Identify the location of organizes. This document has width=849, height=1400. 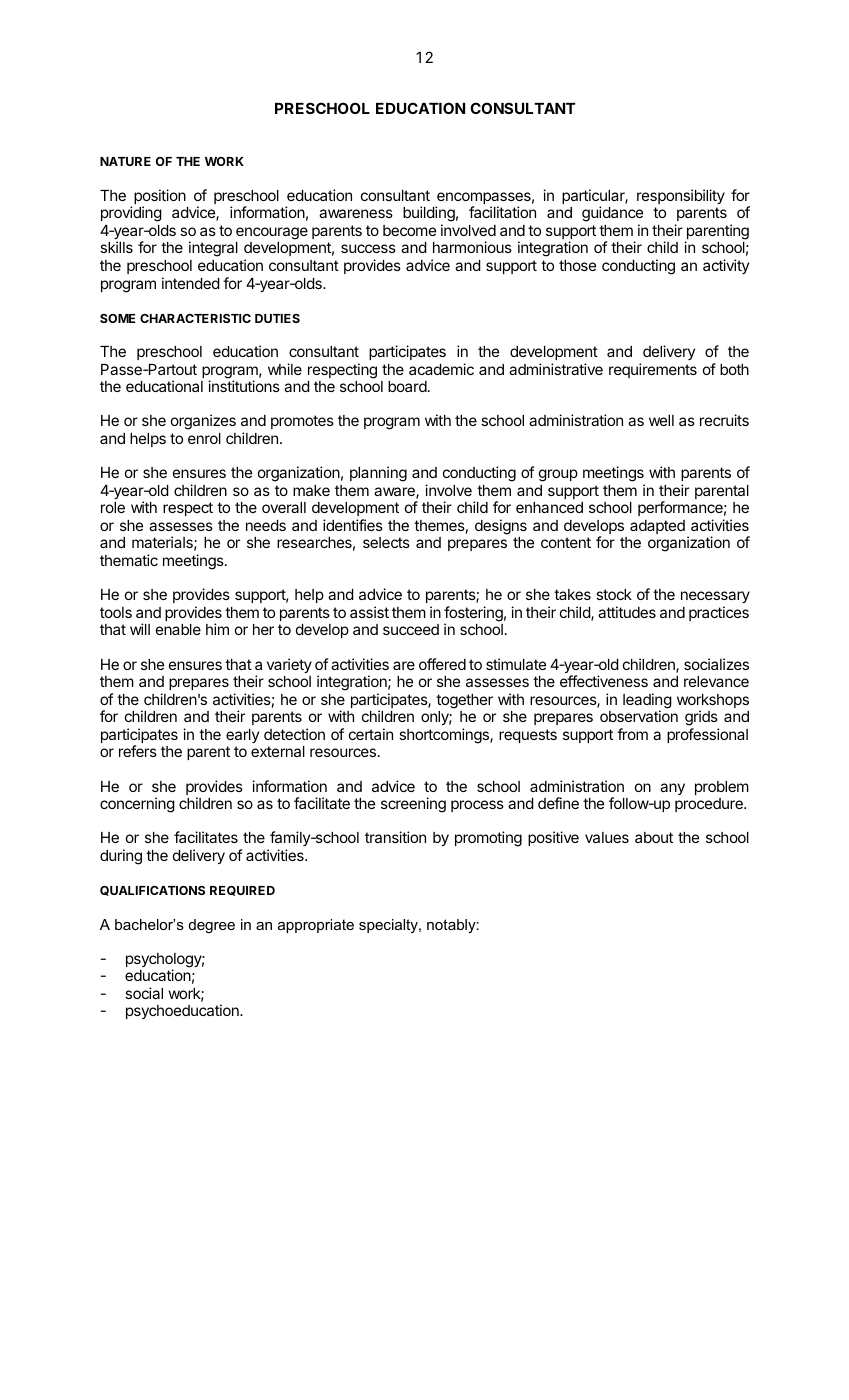
(203, 422).
